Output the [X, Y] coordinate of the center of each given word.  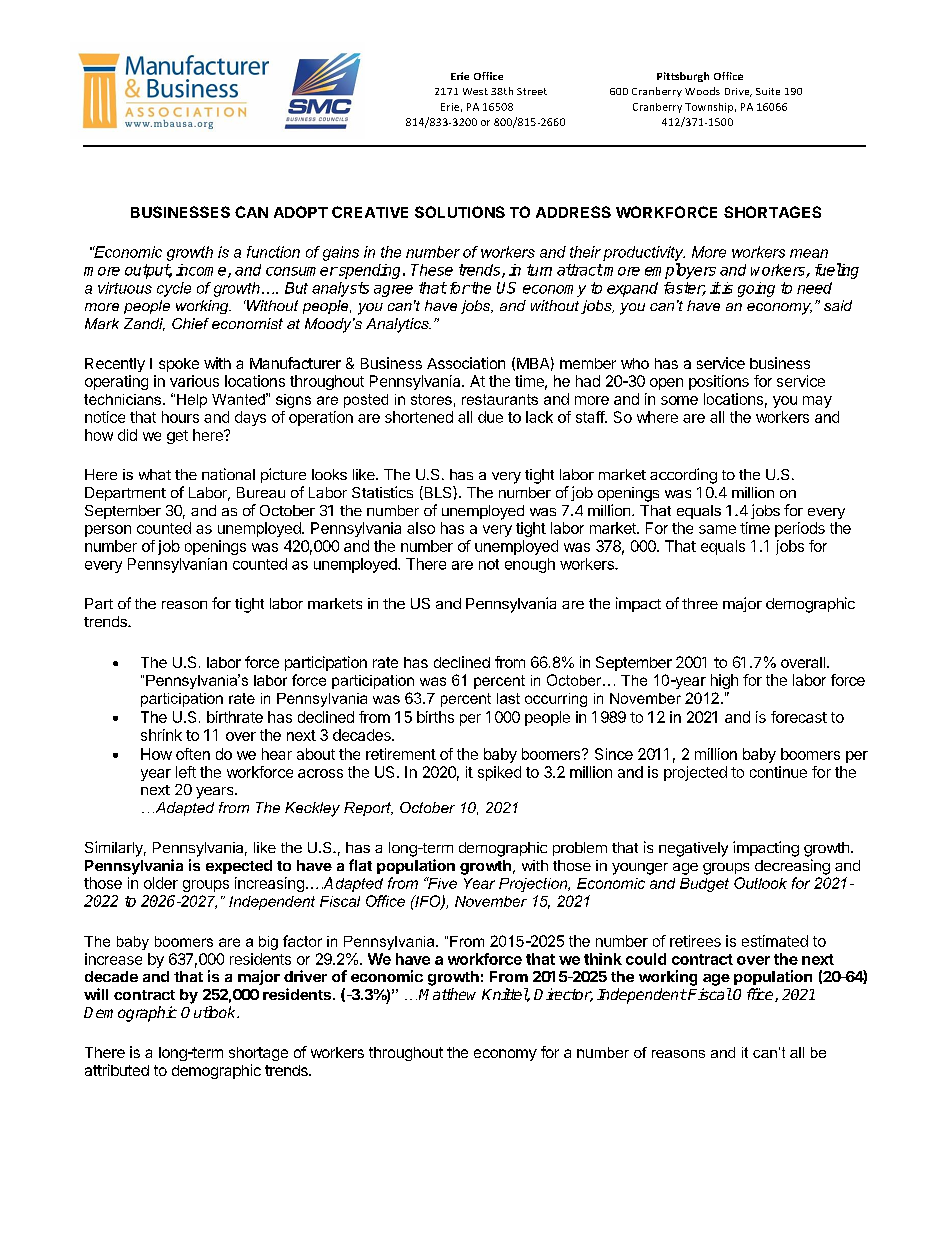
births [435, 717]
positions [719, 382]
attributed [117, 1070]
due [490, 417]
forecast [799, 717]
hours [180, 417]
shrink [161, 735]
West [475, 91]
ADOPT [301, 212]
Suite [768, 91]
